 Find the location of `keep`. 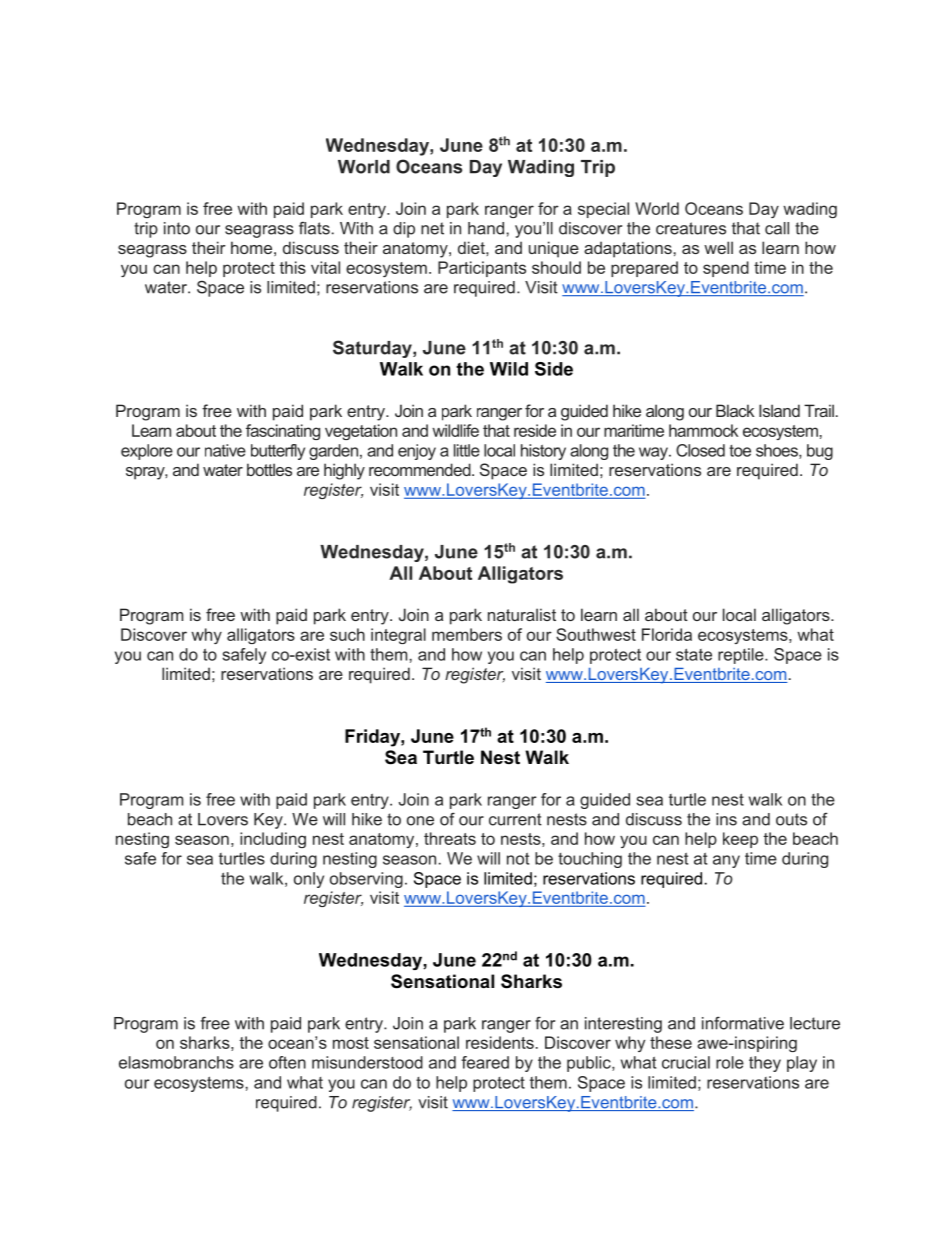

keep is located at coordinates (740, 840).
